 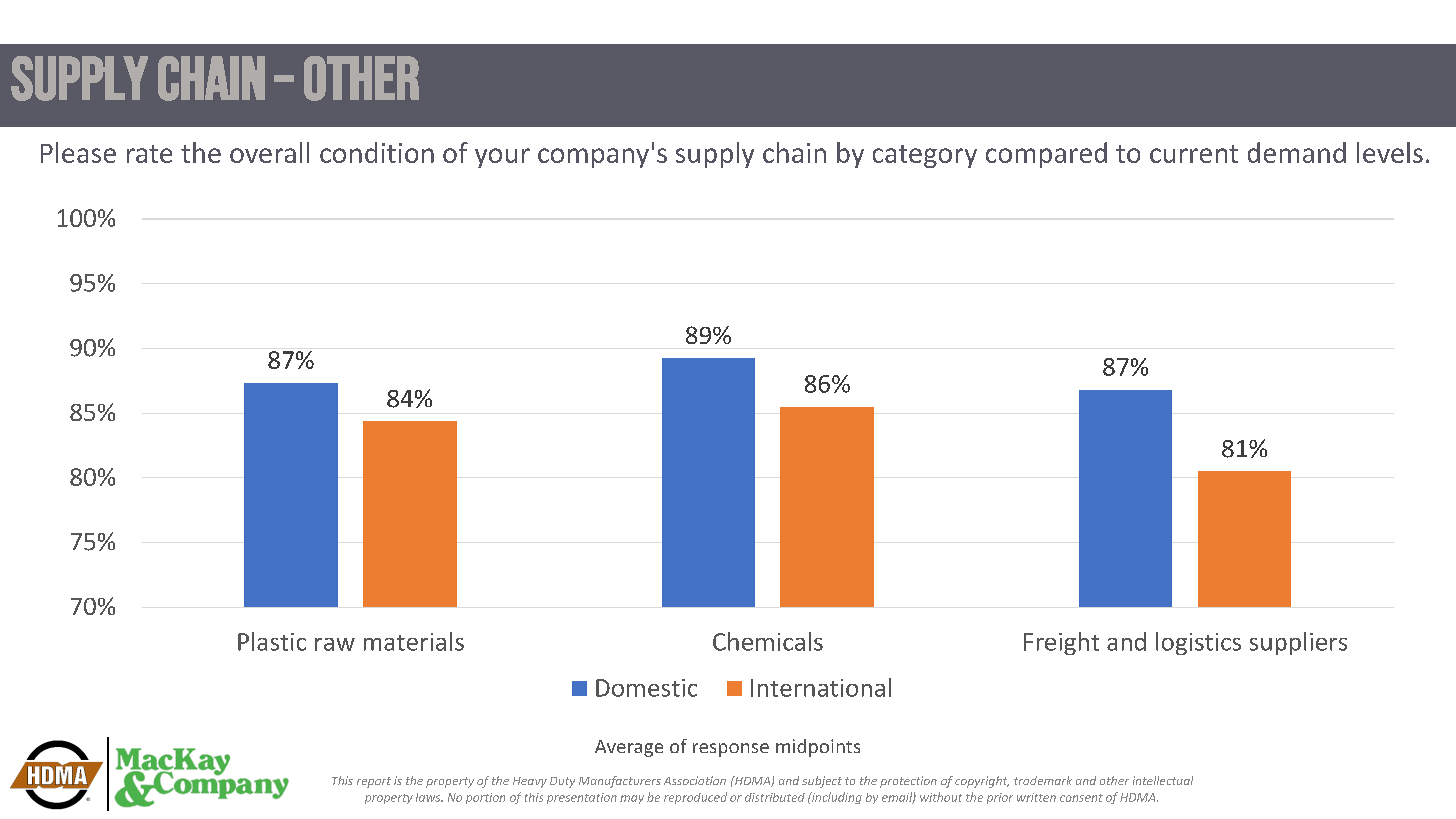 I want to click on response, so click(x=731, y=750).
